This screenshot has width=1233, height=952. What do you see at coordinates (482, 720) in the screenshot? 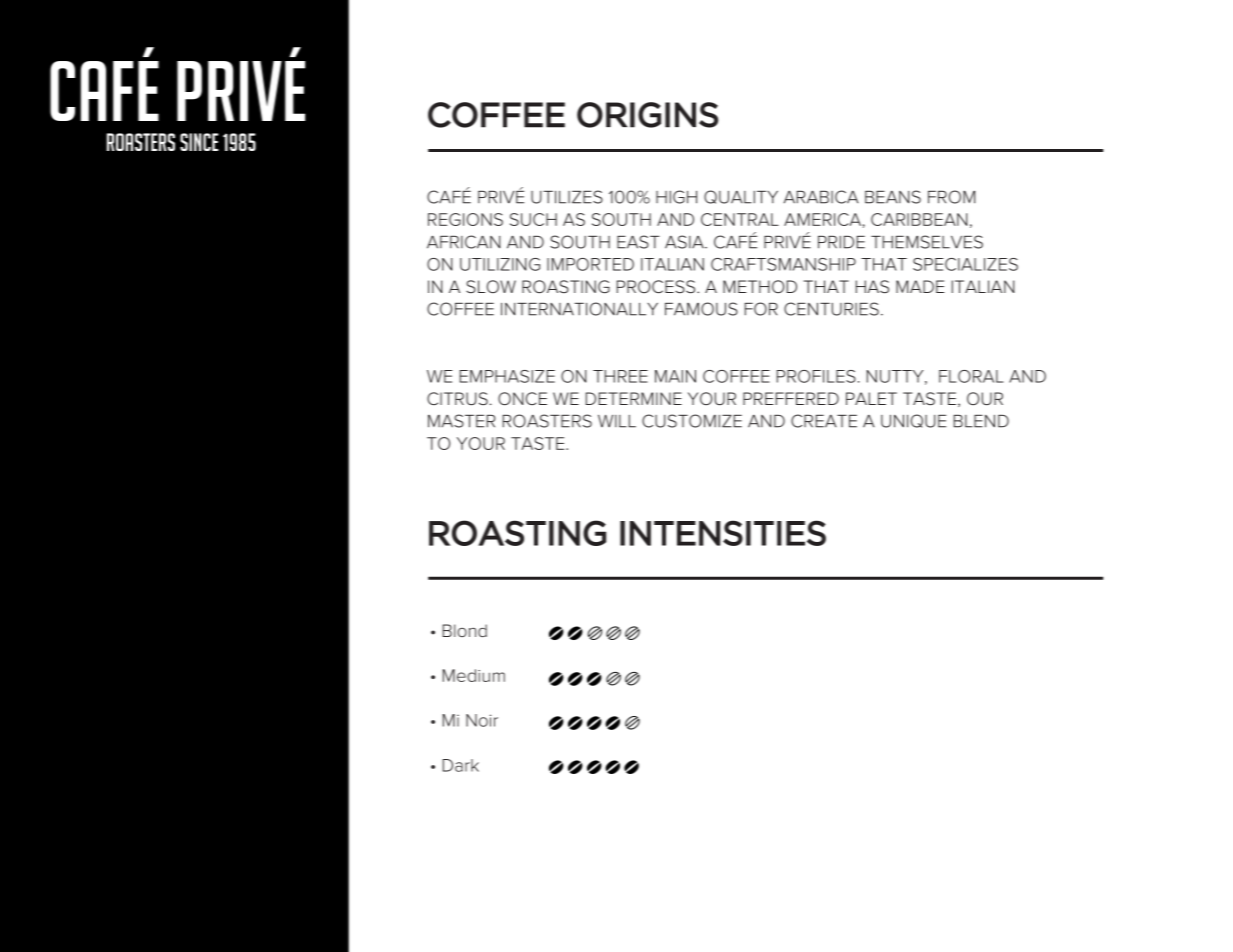
I see `Noir` at bounding box center [482, 720].
